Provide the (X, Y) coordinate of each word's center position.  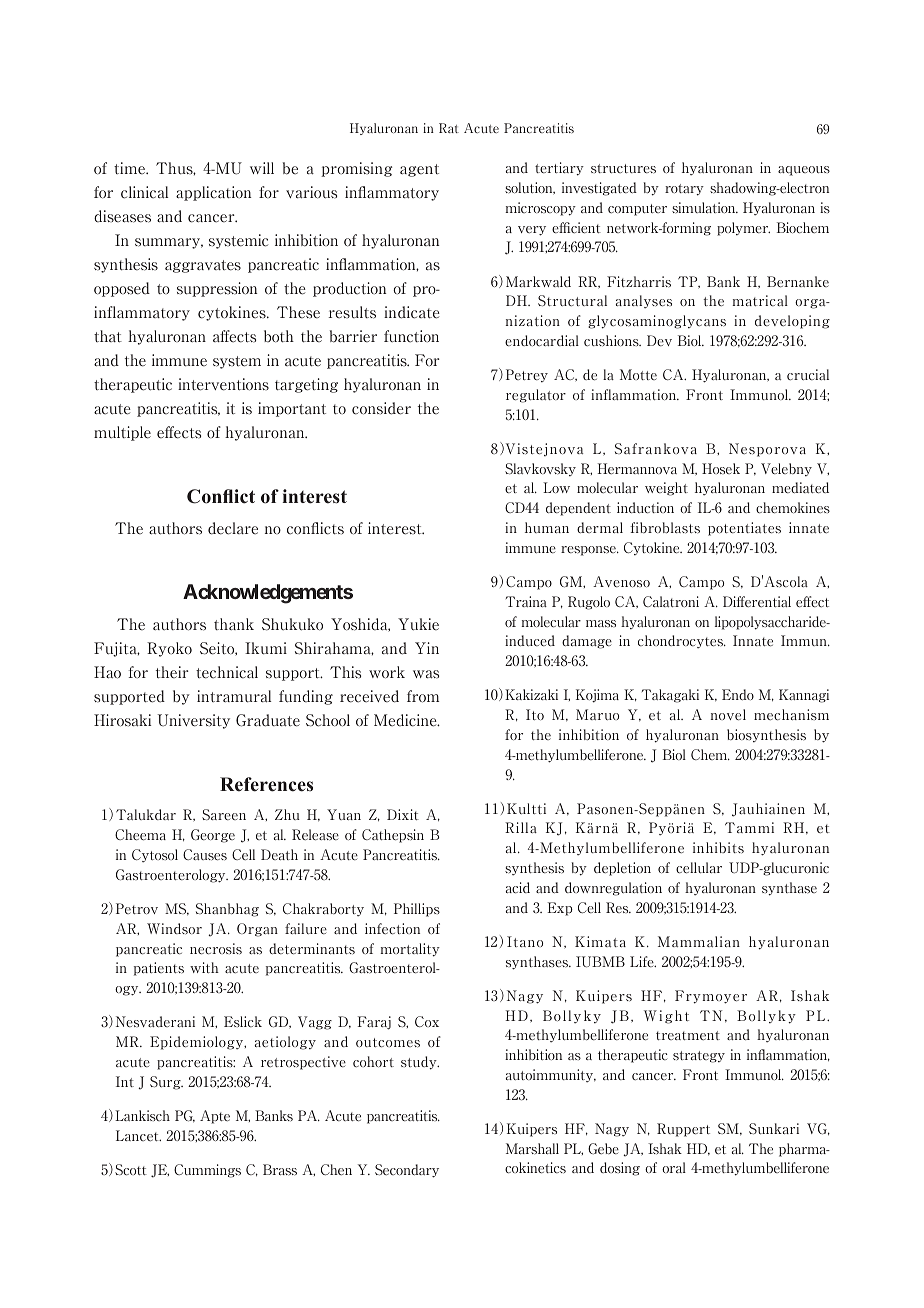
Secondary (407, 1171)
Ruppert (683, 1130)
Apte (215, 1117)
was (426, 674)
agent (419, 170)
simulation (705, 208)
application (214, 193)
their (172, 672)
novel (728, 715)
